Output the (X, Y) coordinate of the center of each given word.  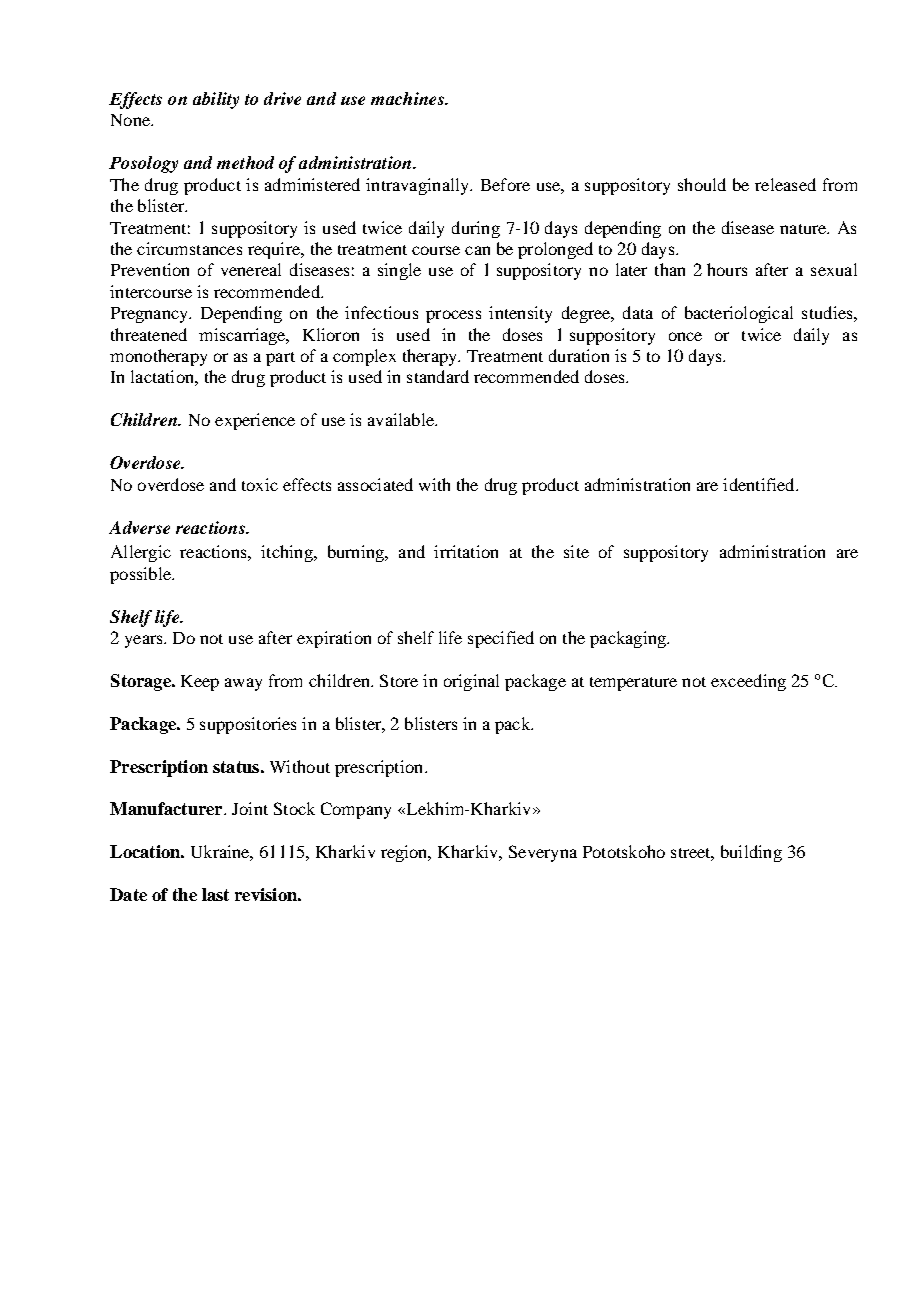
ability (216, 100)
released (785, 184)
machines (408, 98)
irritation (466, 551)
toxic (260, 484)
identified (760, 484)
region (405, 853)
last (215, 894)
